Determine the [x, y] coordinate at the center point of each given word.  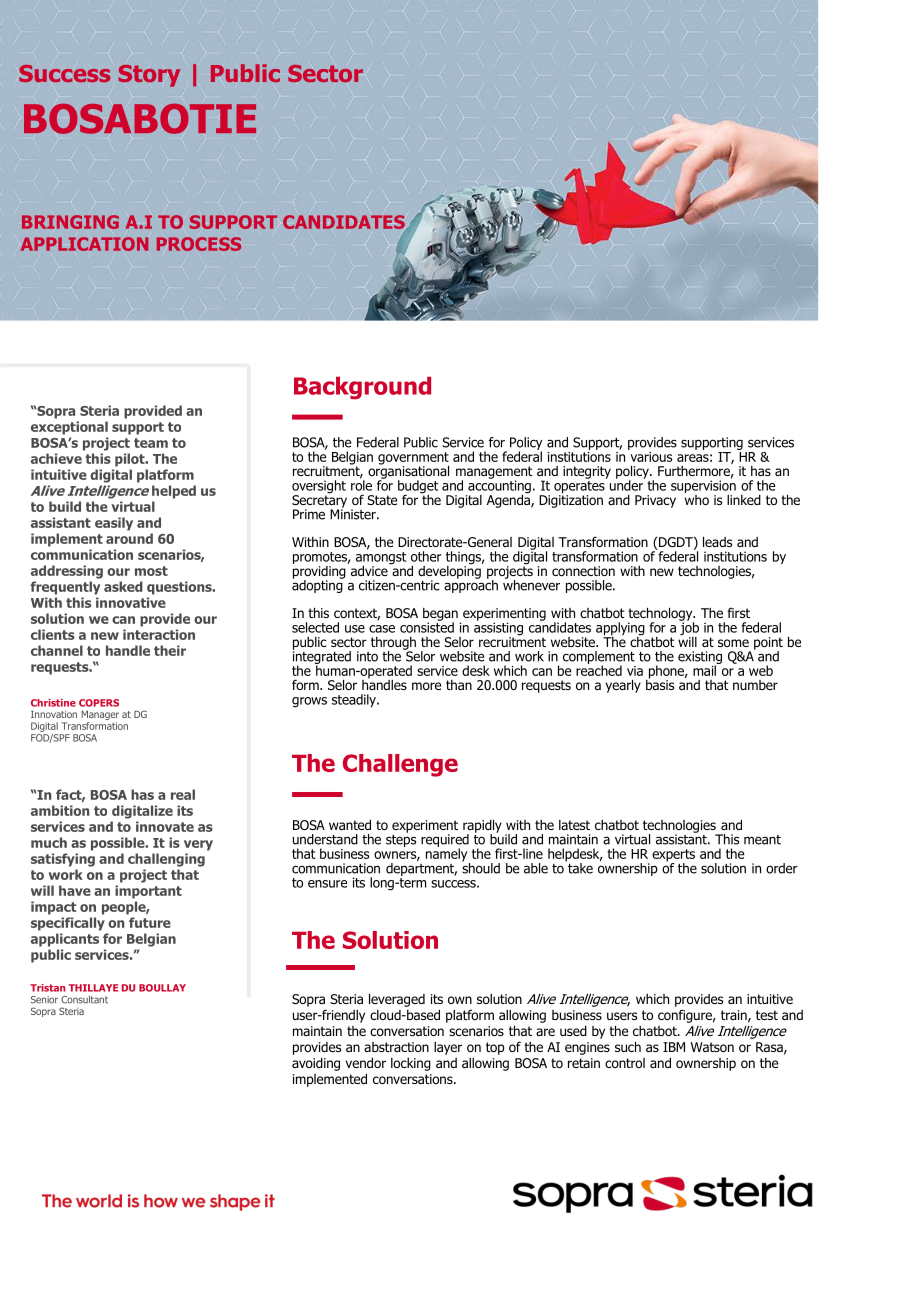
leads [717, 542]
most [151, 571]
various [650, 455]
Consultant [84, 999]
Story [149, 76]
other [426, 556]
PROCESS [199, 244]
